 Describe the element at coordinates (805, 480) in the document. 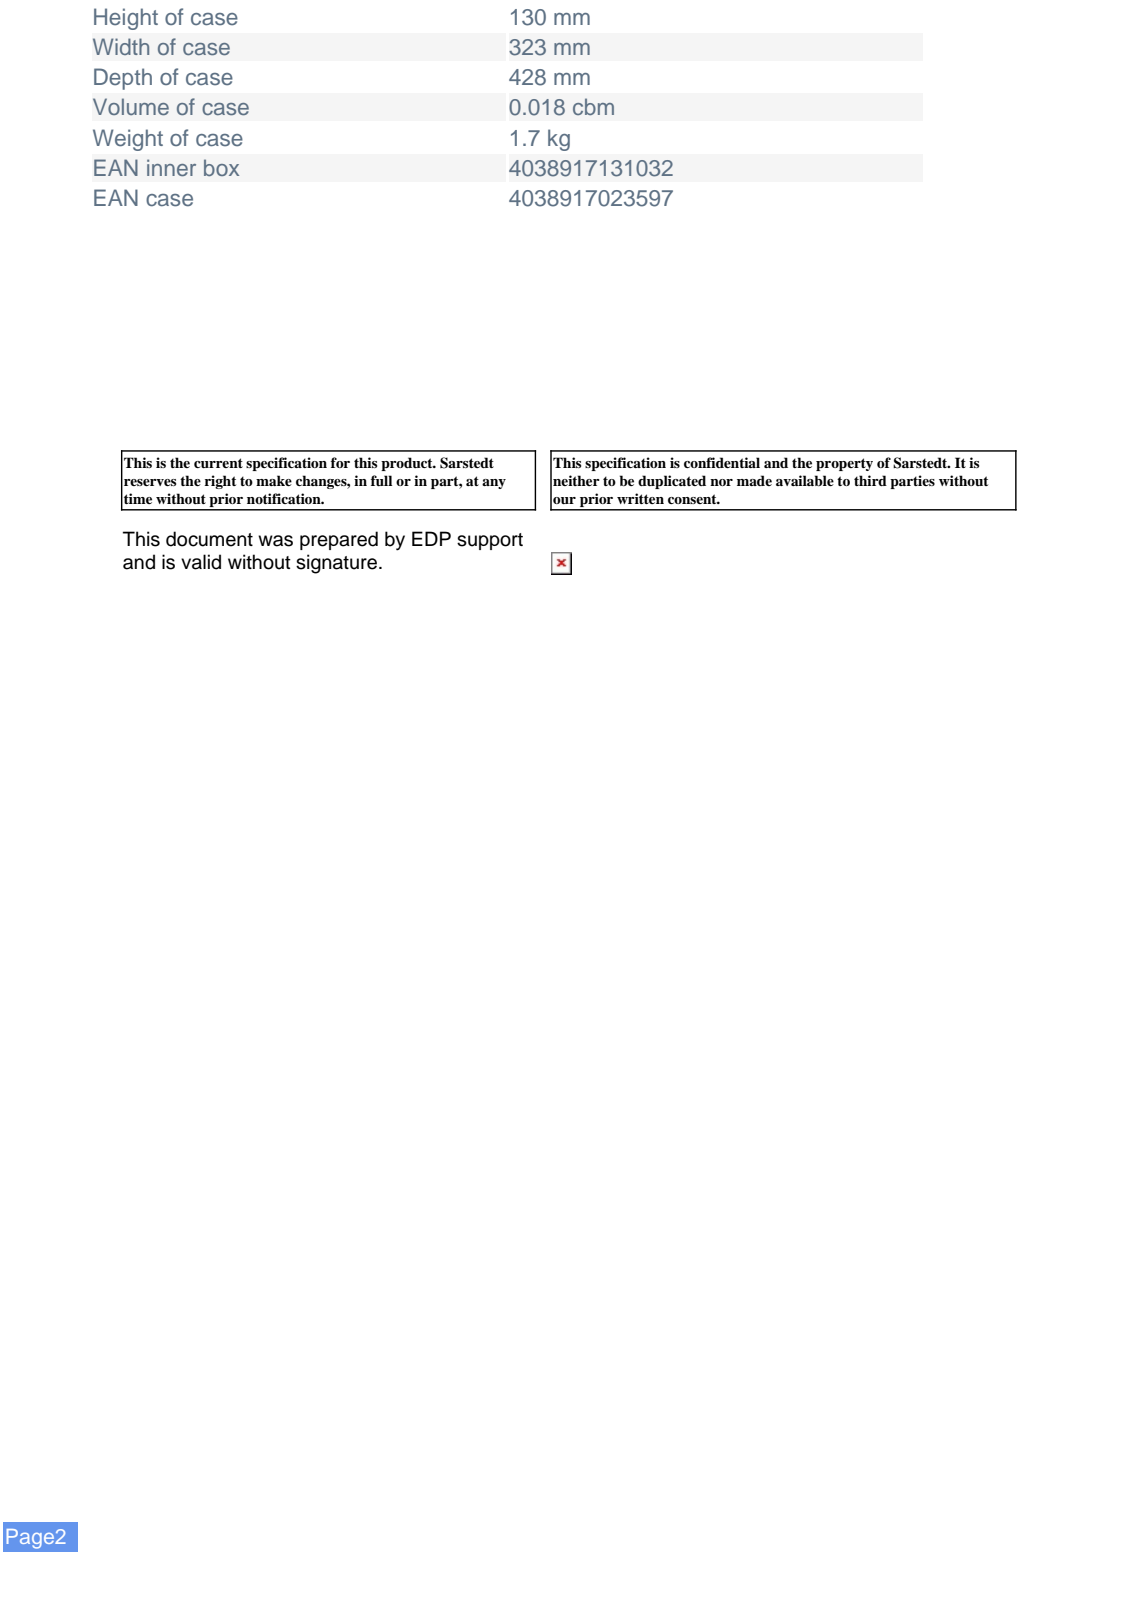

I see `available` at that location.
